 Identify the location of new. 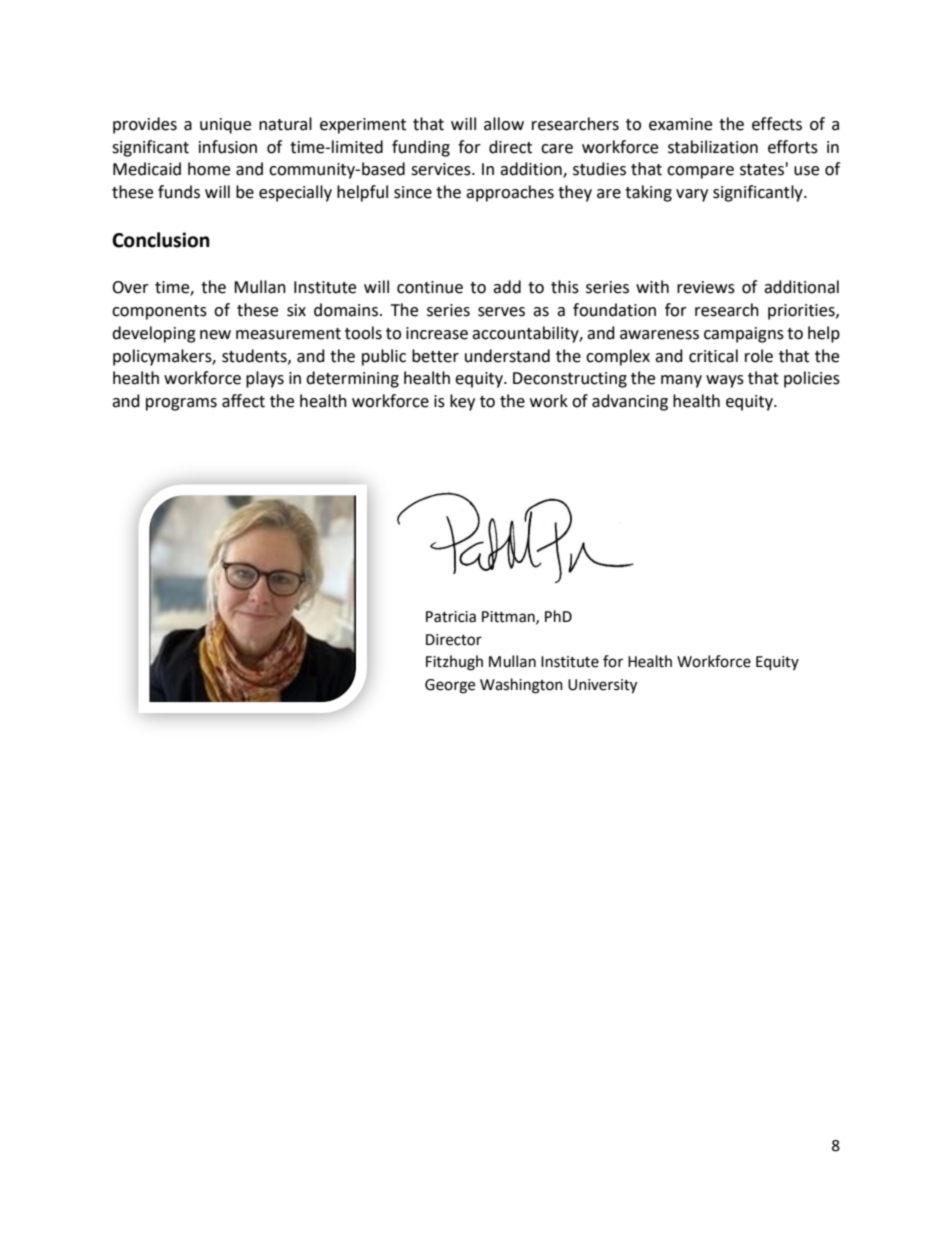
(215, 335).
